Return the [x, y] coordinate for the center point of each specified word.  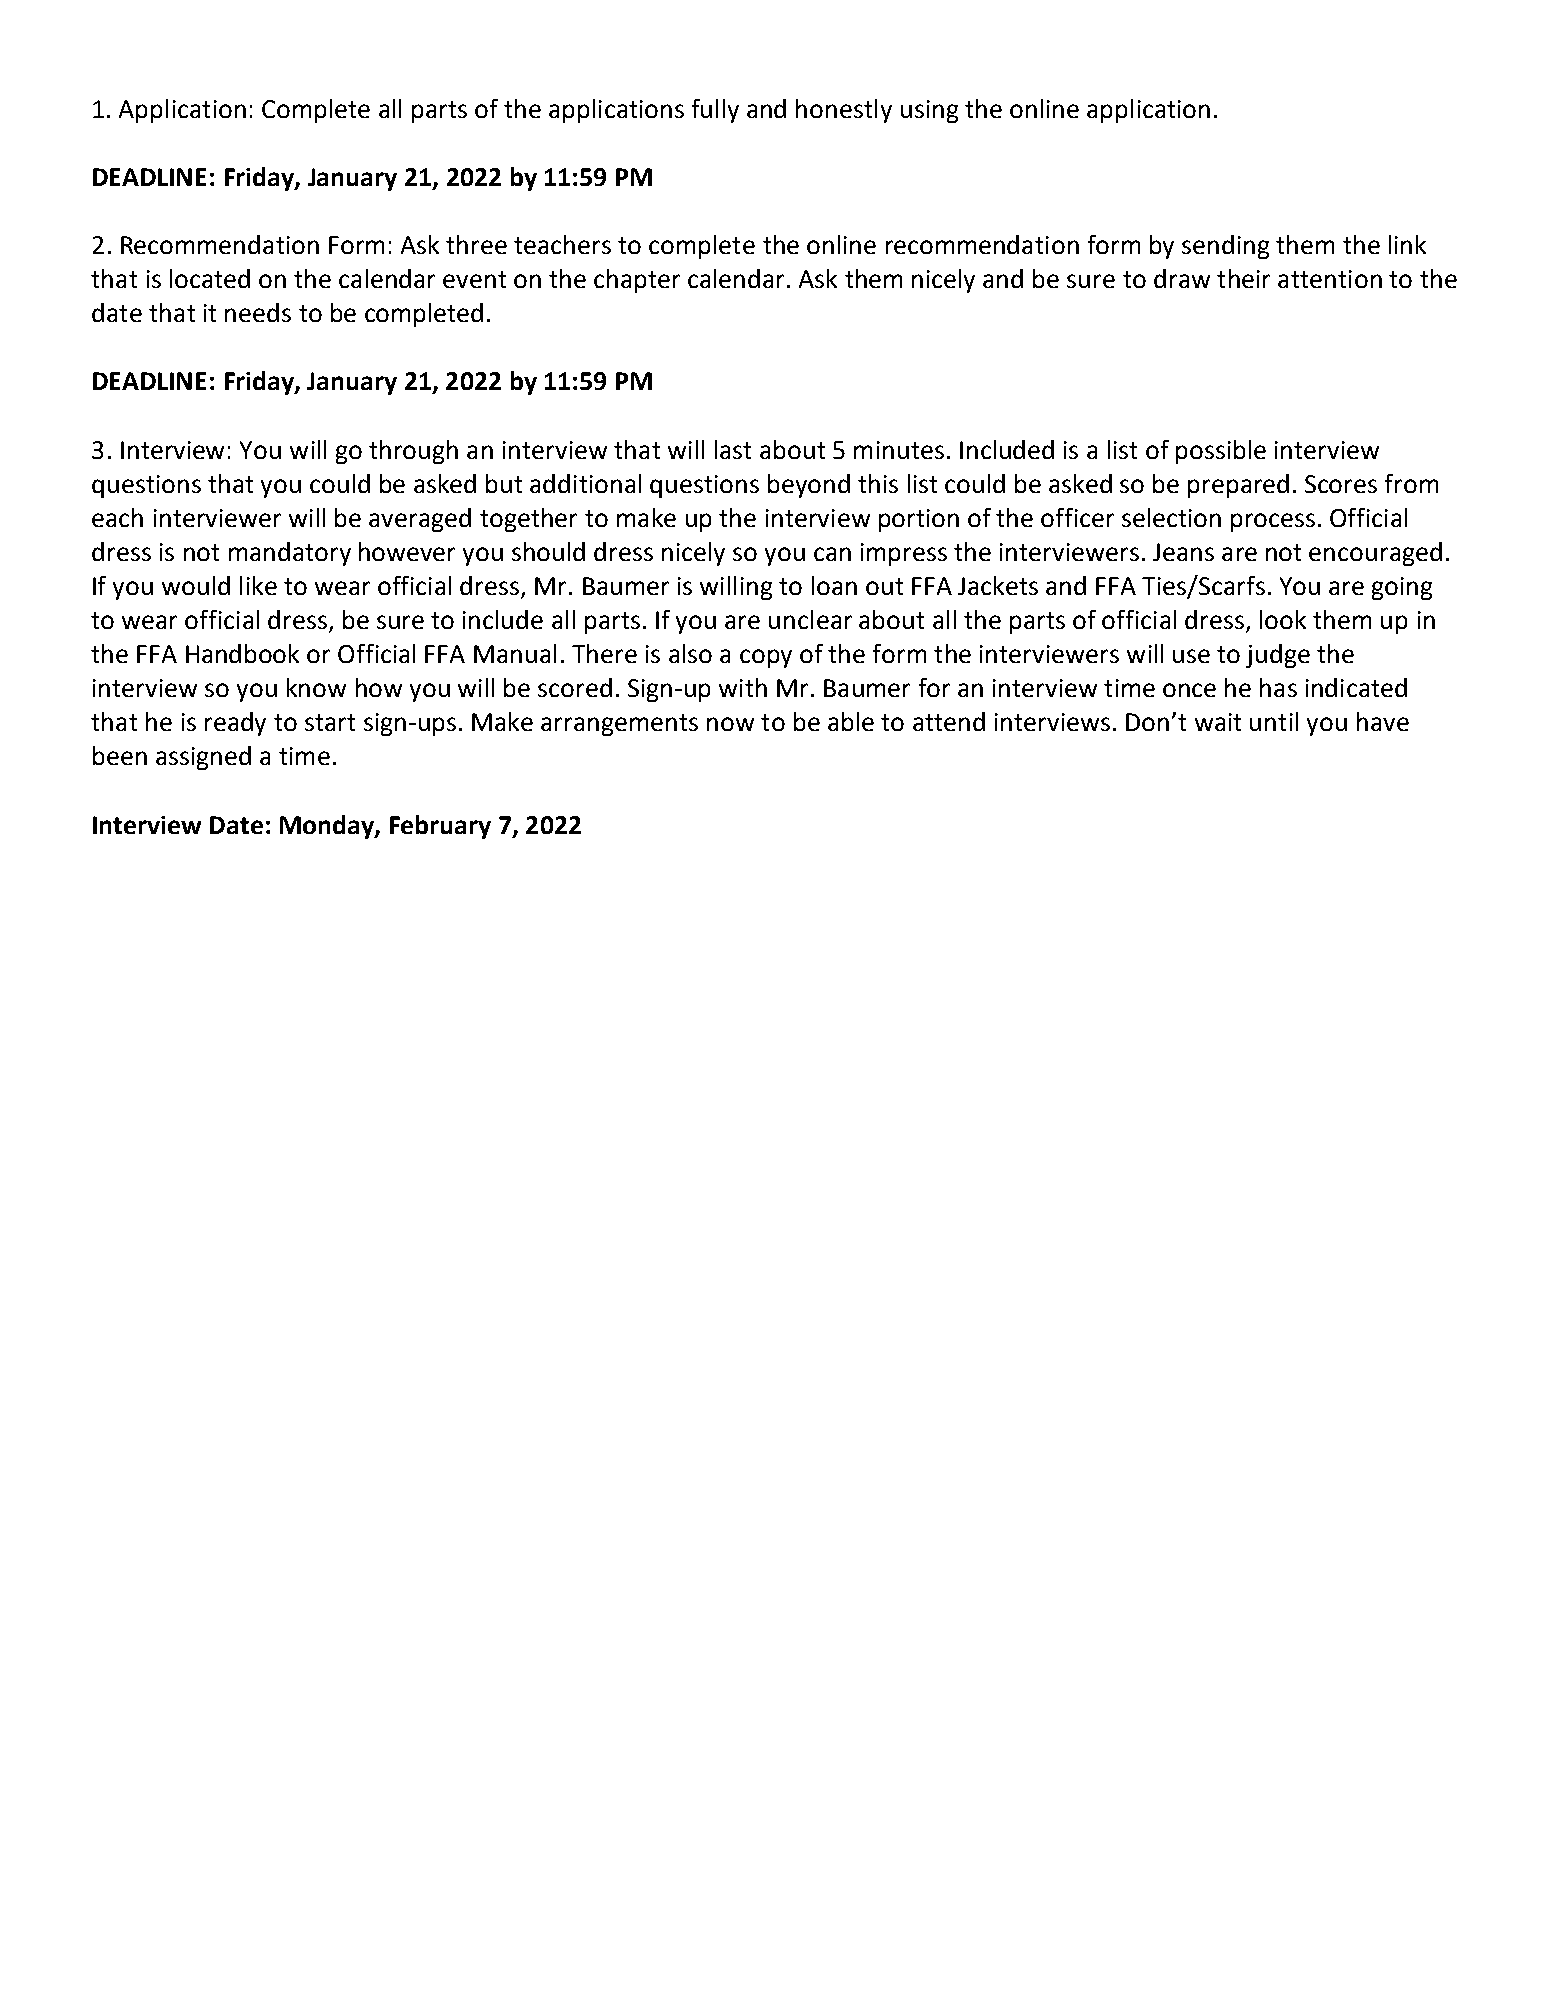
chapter [637, 281]
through [413, 452]
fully [715, 111]
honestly [844, 111]
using [929, 111]
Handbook [242, 653]
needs [258, 312]
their [1243, 278]
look [1283, 619]
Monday [328, 827]
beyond [809, 486]
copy [766, 658]
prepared [1238, 486]
